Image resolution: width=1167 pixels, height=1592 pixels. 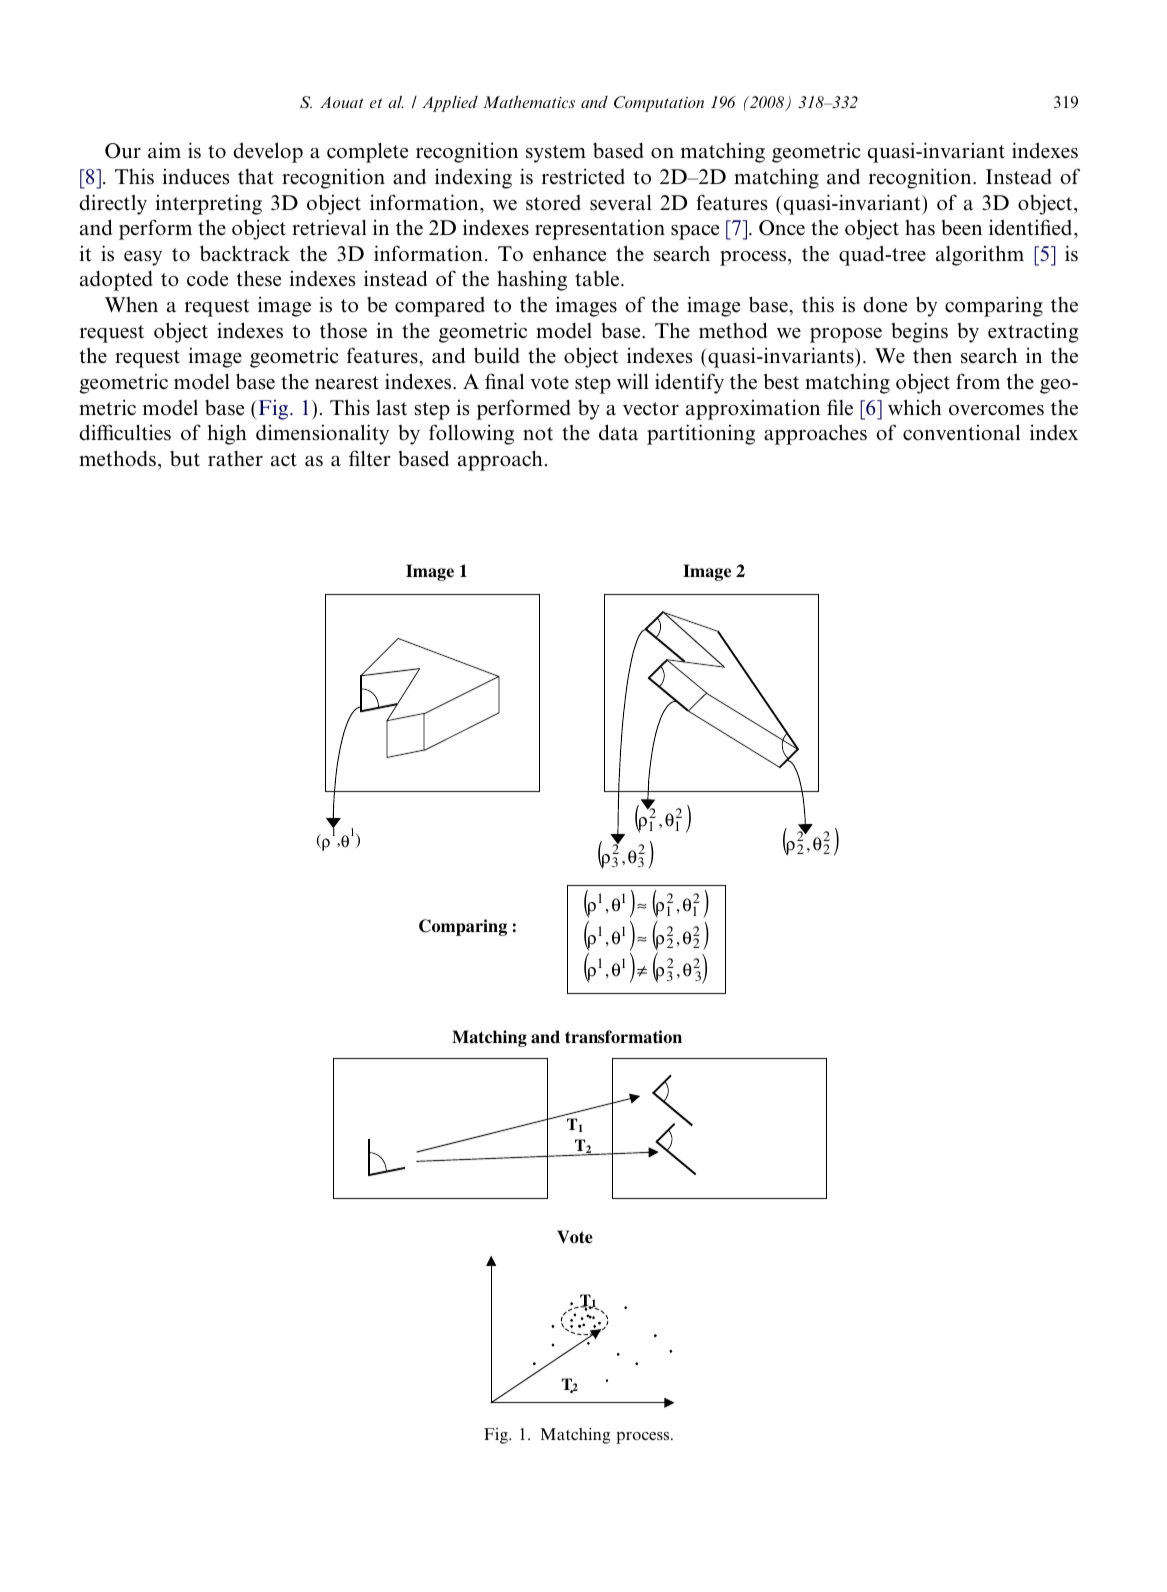 I want to click on system, so click(x=556, y=154).
